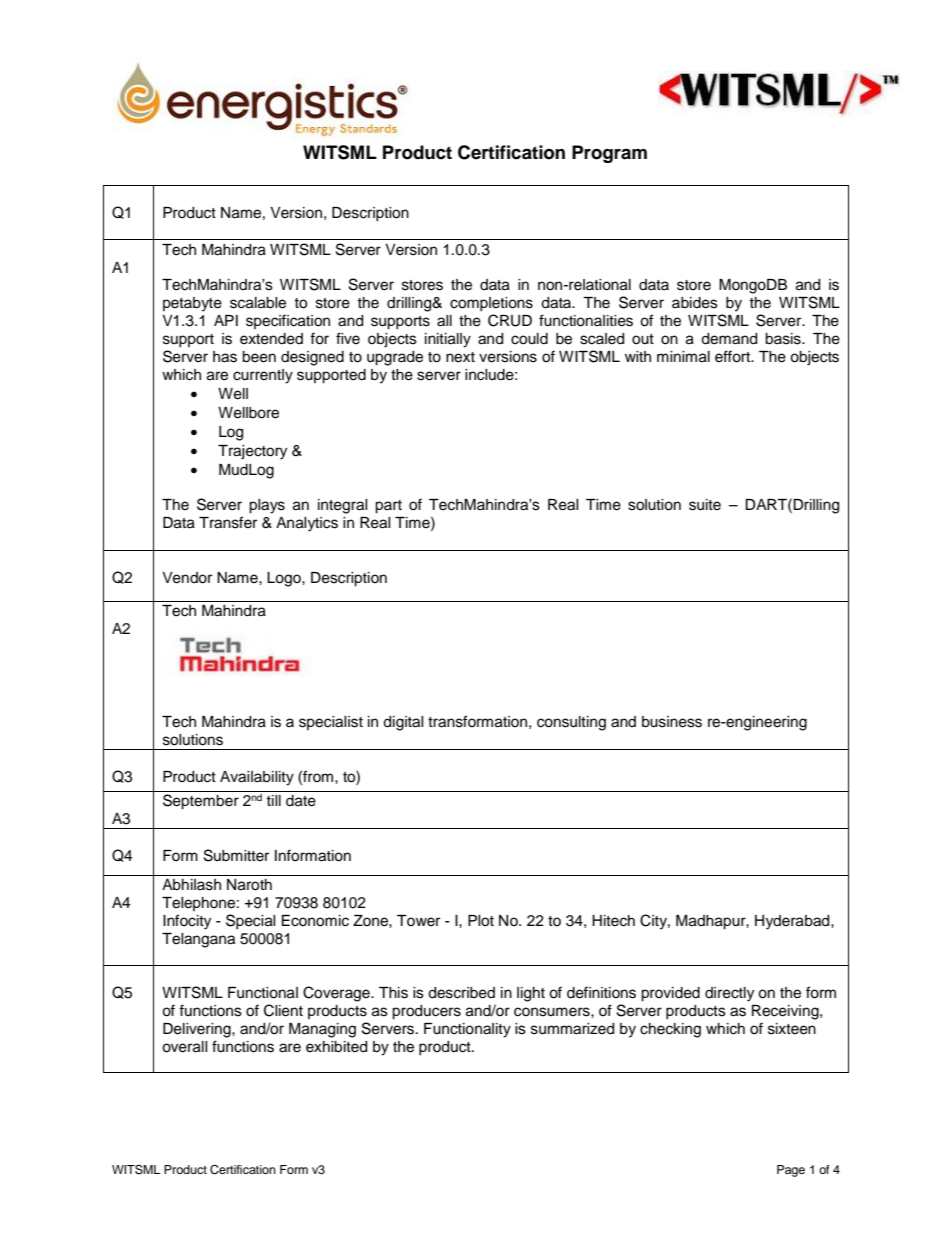 The image size is (952, 1233). What do you see at coordinates (609, 154) in the screenshot?
I see `Program` at bounding box center [609, 154].
